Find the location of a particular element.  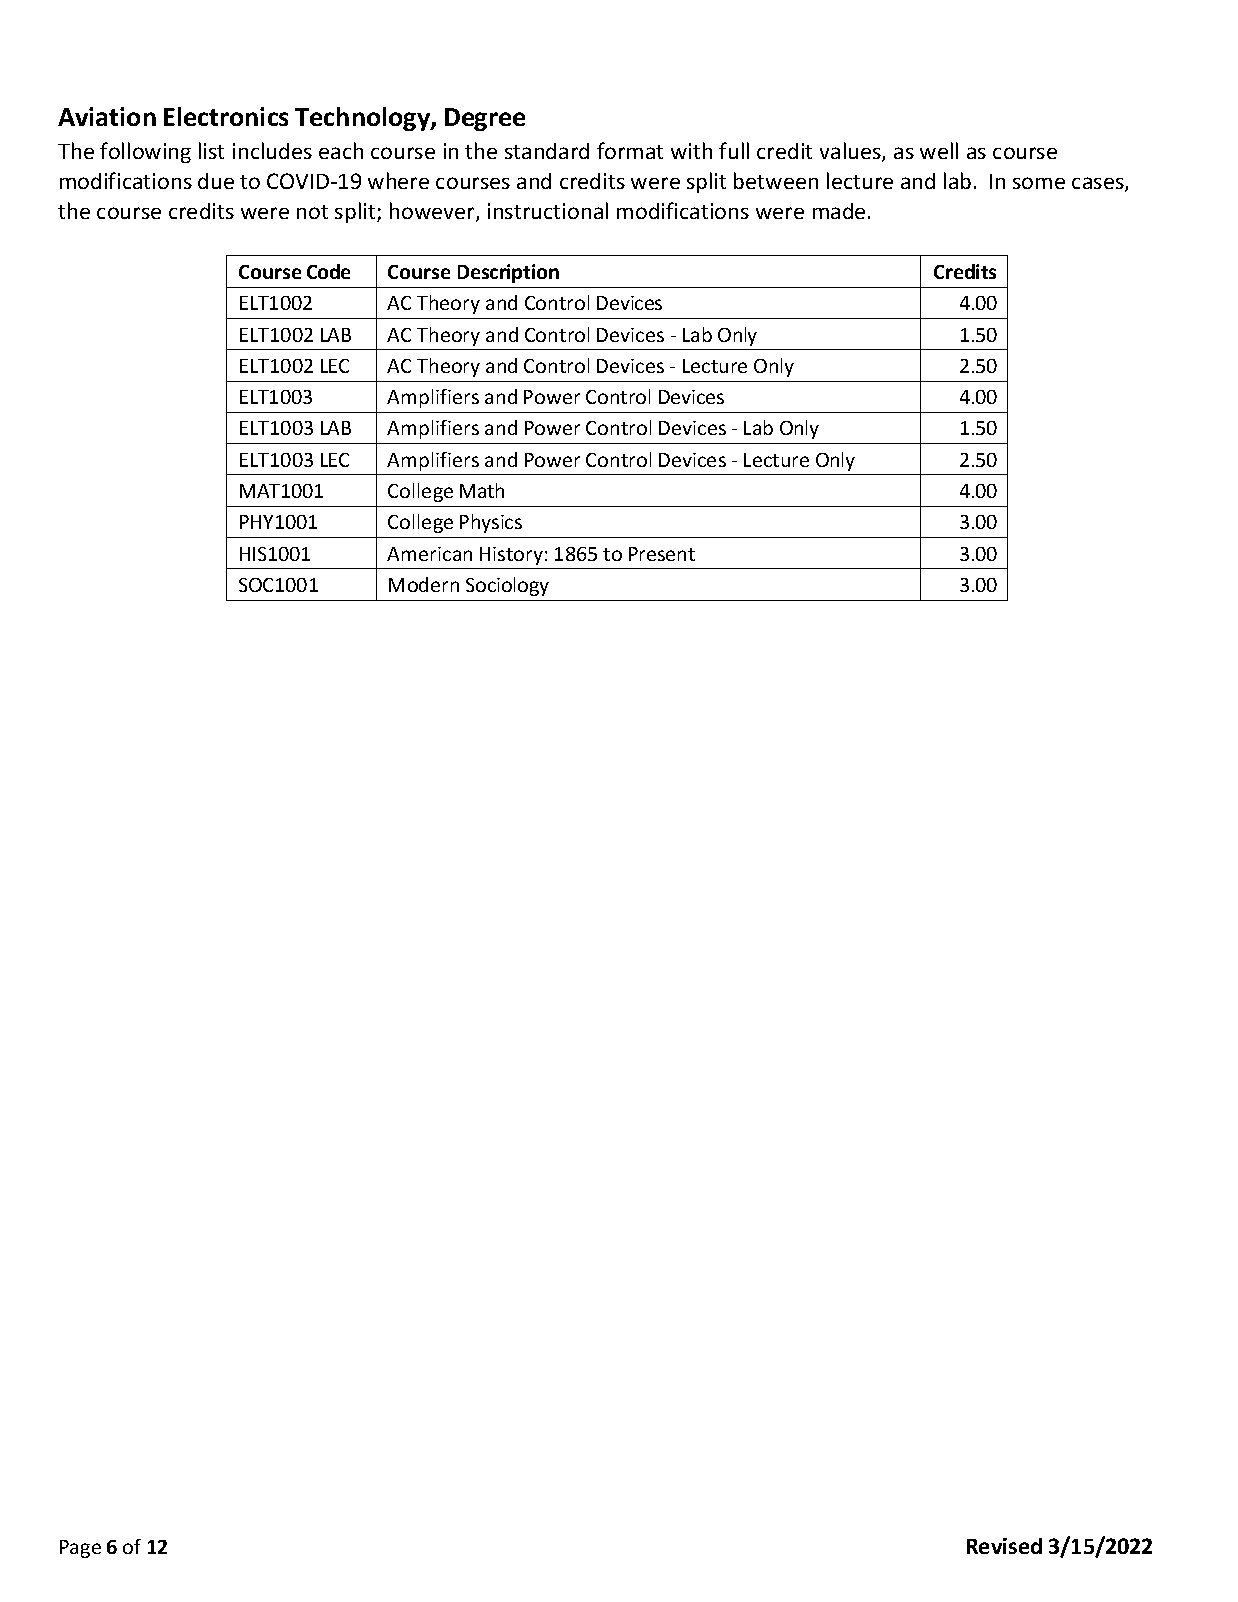

well is located at coordinates (939, 150).
